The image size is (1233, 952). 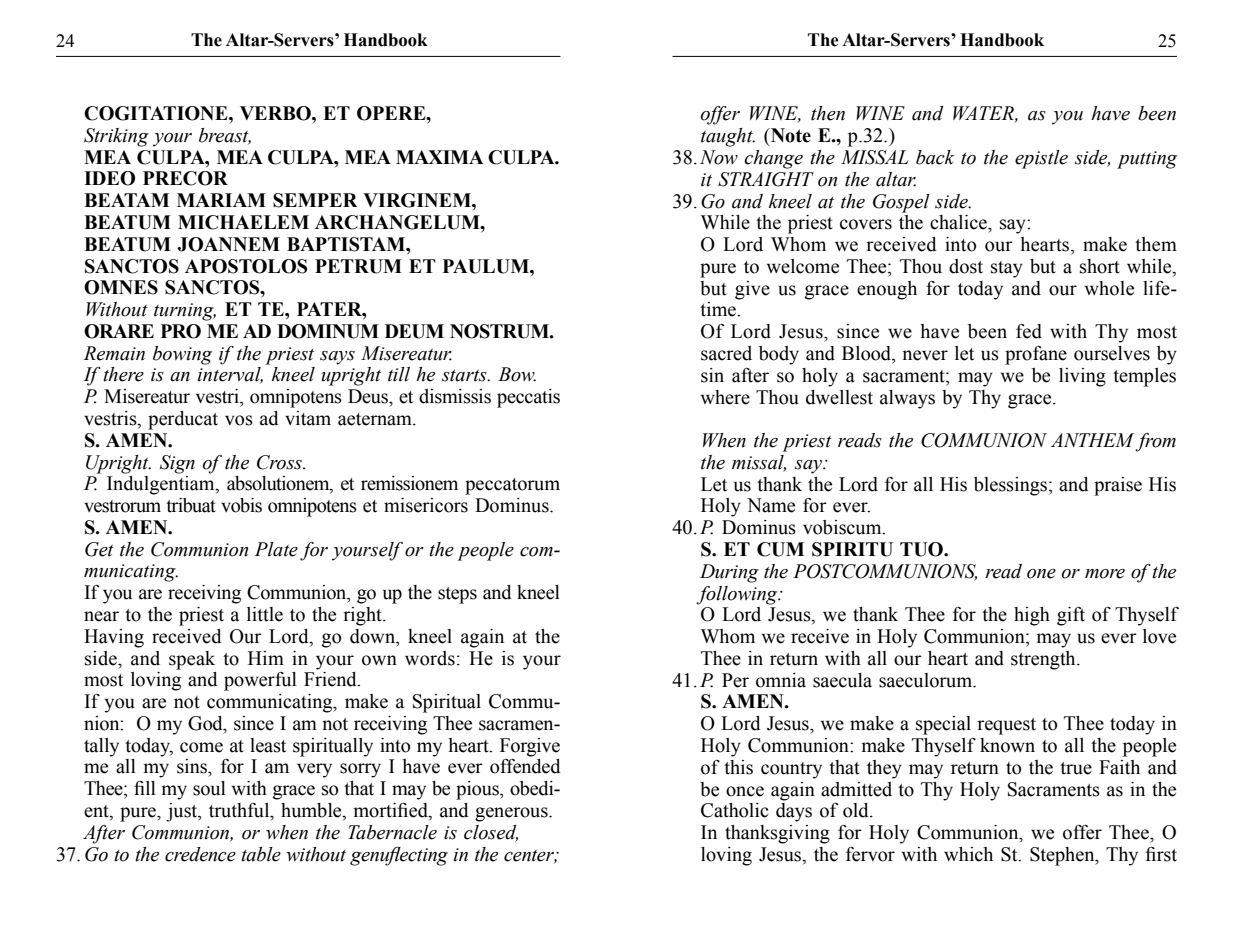 I want to click on blessings, so click(x=1010, y=486).
